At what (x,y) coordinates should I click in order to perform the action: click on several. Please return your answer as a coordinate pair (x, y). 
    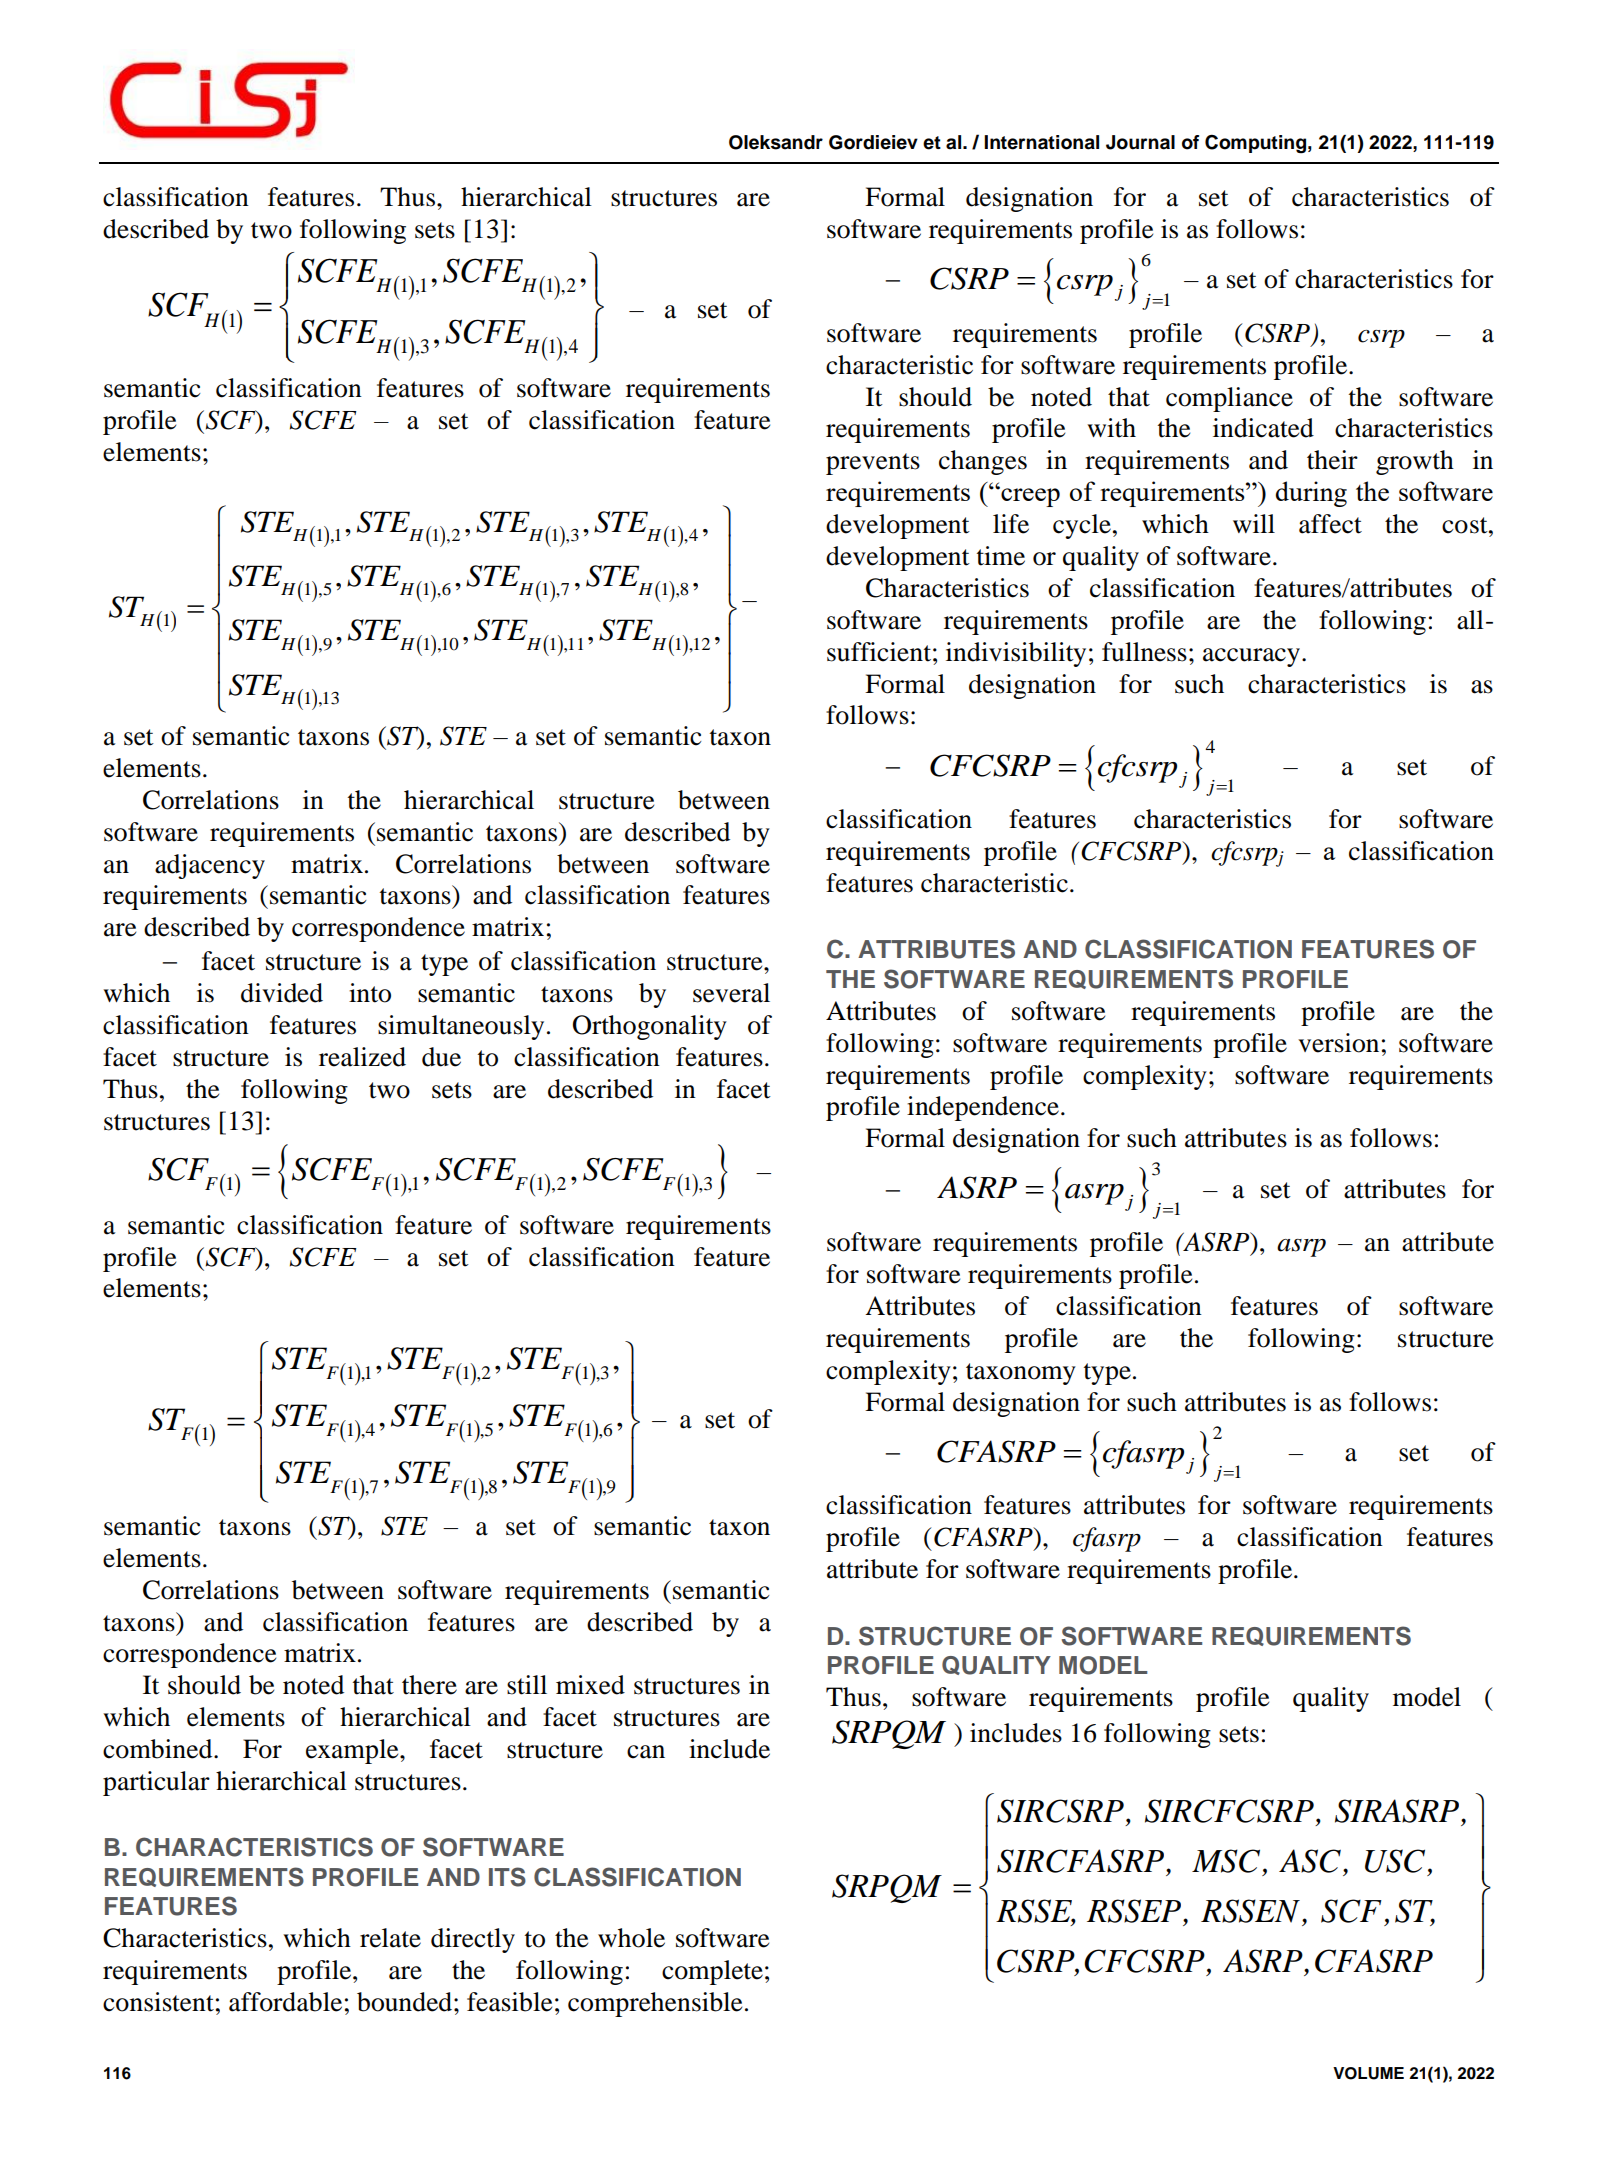
    Looking at the image, I should click on (731, 993).
